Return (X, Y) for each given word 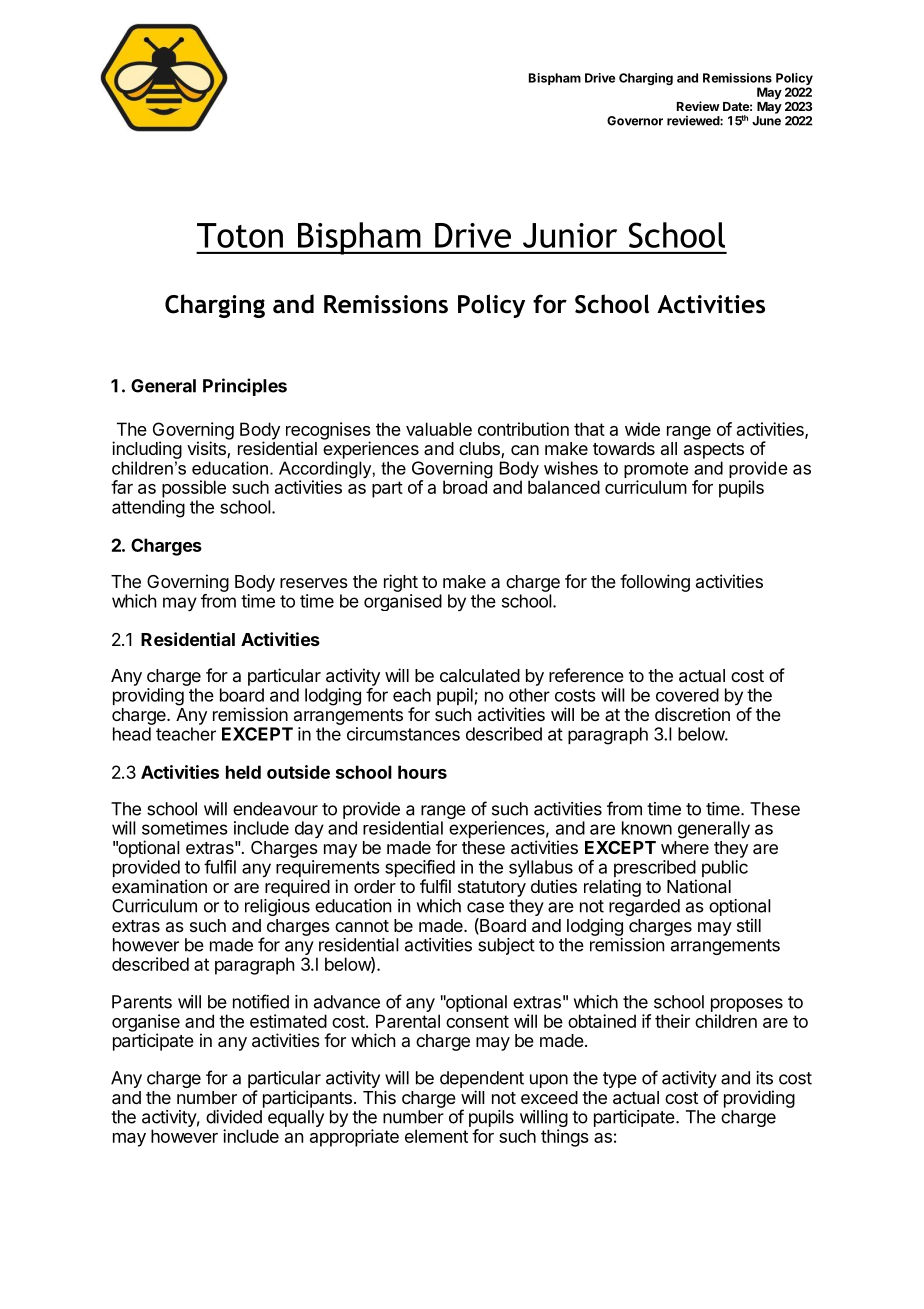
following (655, 583)
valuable (439, 429)
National (699, 886)
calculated (480, 675)
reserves (314, 583)
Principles (245, 387)
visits (207, 449)
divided (234, 1117)
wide (642, 429)
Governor (635, 121)
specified (420, 870)
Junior (570, 235)
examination (159, 886)
